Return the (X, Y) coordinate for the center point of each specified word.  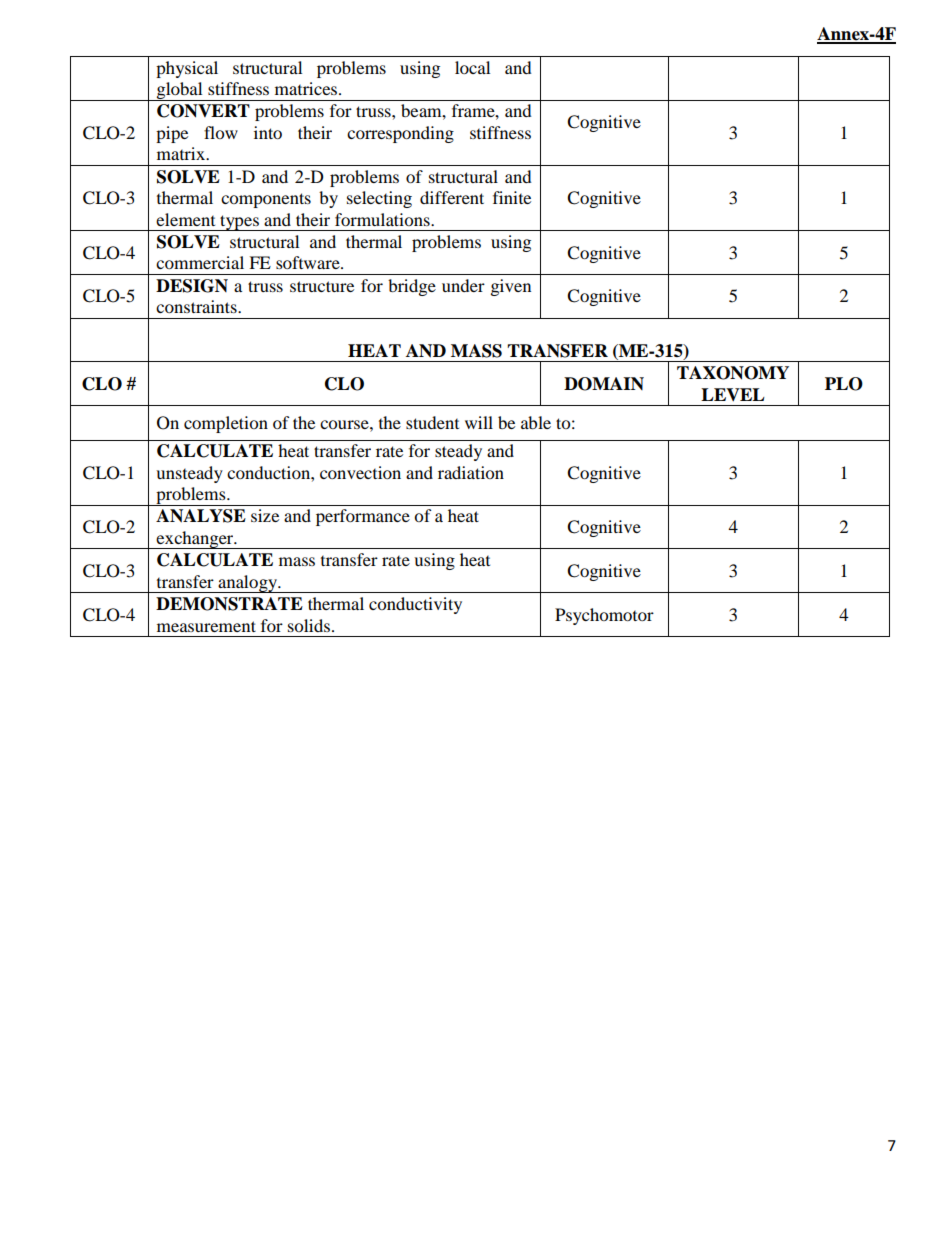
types (239, 223)
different (452, 197)
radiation (471, 472)
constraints (197, 306)
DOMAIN (604, 384)
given (511, 287)
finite (512, 197)
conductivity (415, 605)
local (472, 67)
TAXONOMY (733, 373)
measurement (206, 626)
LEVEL (733, 394)
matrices (307, 88)
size (265, 515)
